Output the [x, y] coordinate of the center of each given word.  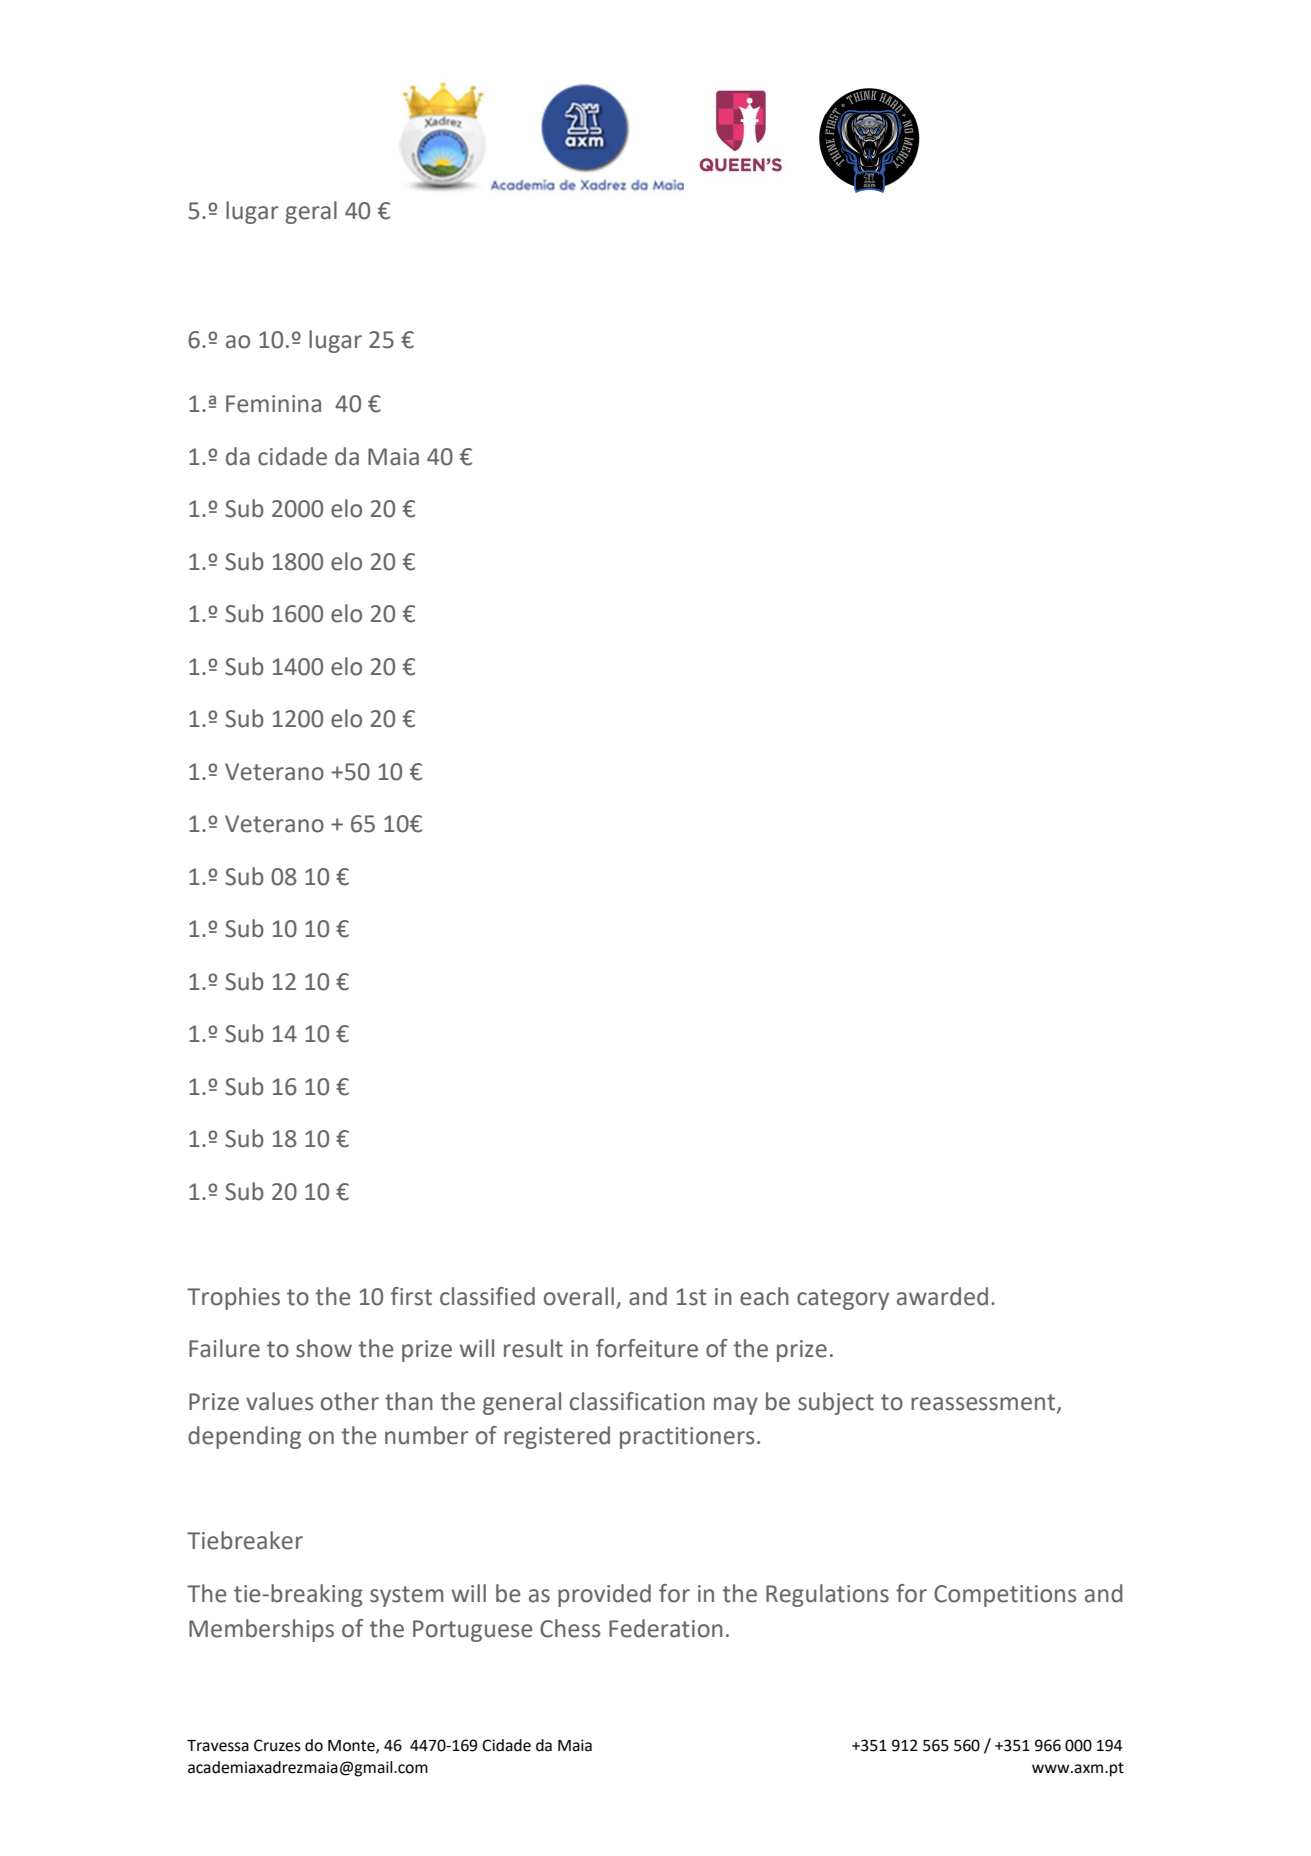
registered [557, 1437]
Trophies [233, 1298]
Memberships [261, 1630]
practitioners [687, 1438]
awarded [942, 1296]
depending [244, 1437]
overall [579, 1296]
